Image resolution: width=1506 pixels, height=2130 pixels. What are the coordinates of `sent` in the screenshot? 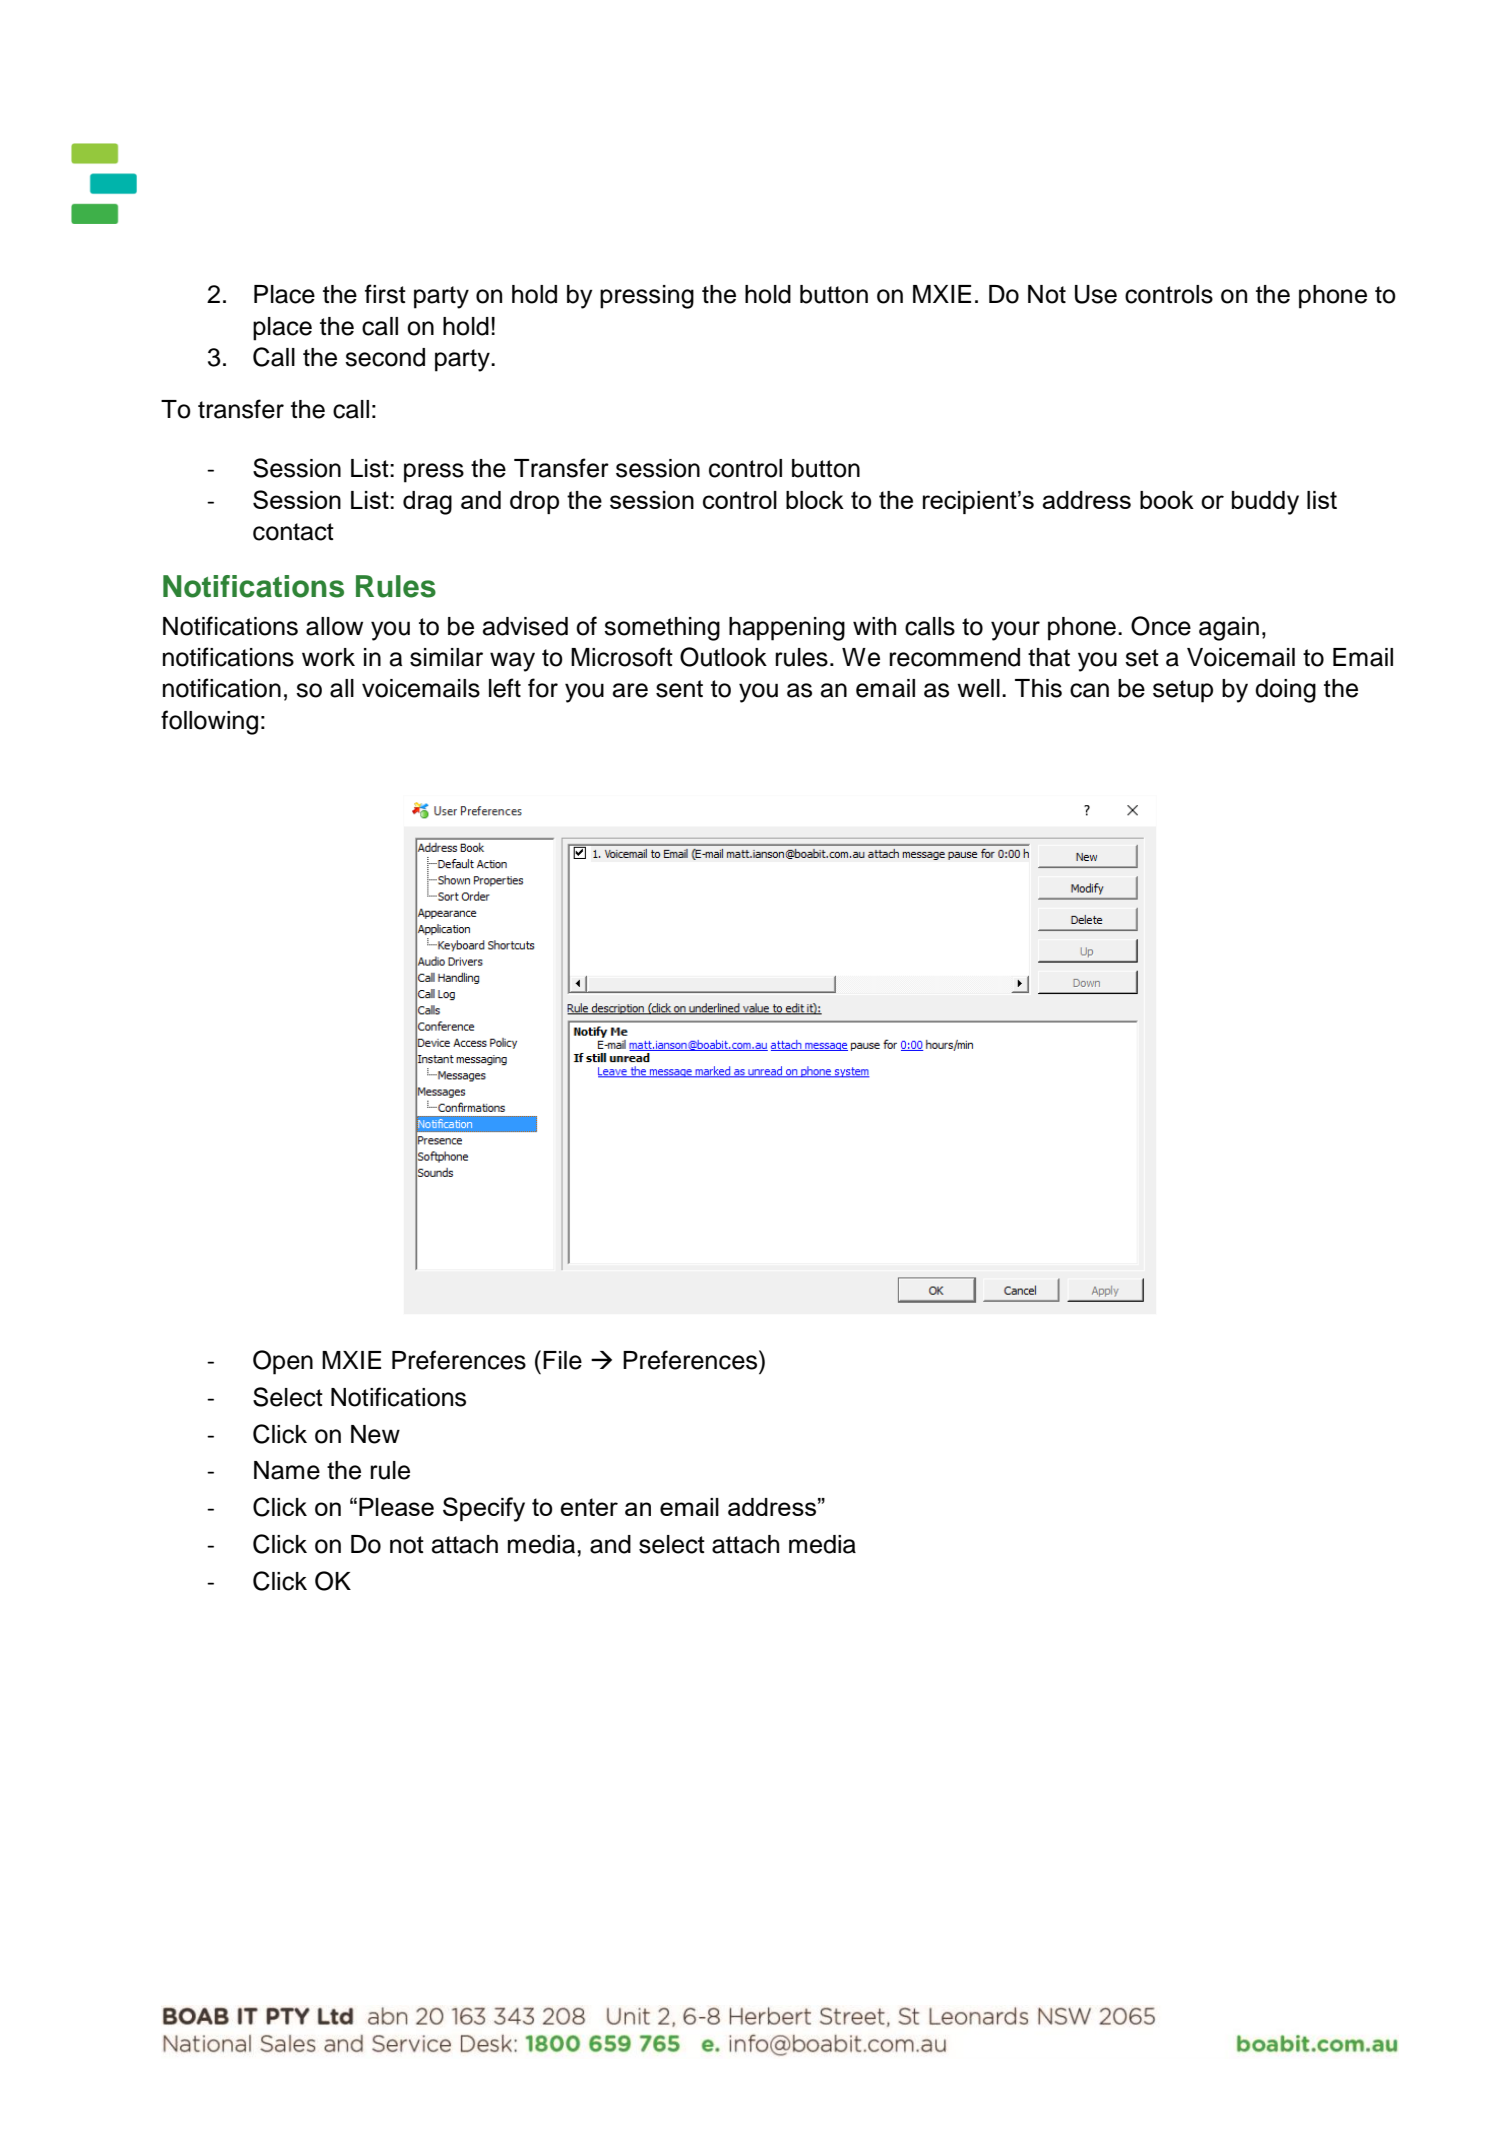 It's located at (679, 689).
